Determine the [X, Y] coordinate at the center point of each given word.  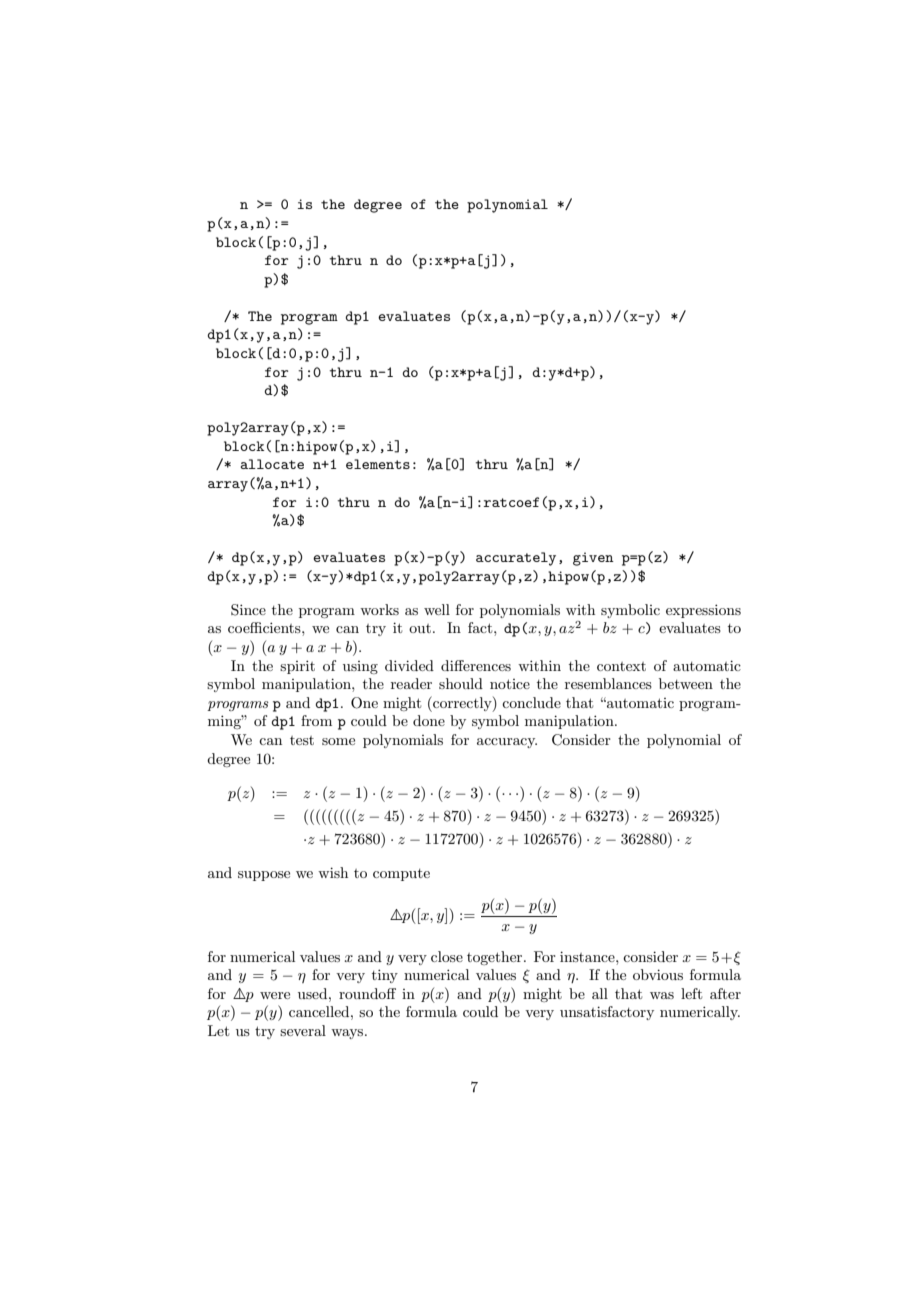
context [621, 666]
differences [476, 665]
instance [588, 956]
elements [378, 464]
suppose [264, 876]
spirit [297, 667]
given [593, 559]
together [496, 958]
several [303, 1030]
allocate [272, 464]
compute [401, 875]
